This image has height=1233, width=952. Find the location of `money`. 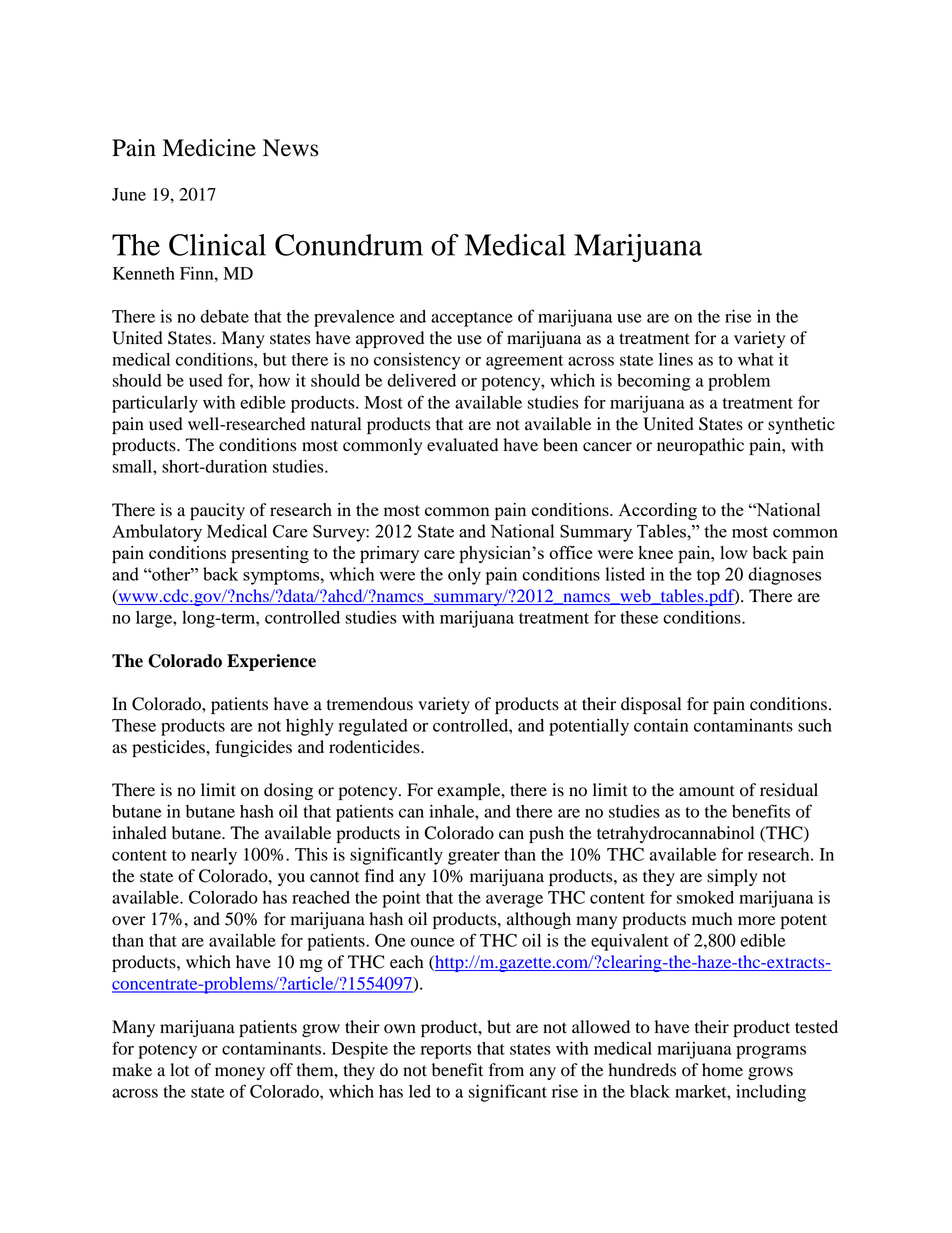

money is located at coordinates (240, 1073).
